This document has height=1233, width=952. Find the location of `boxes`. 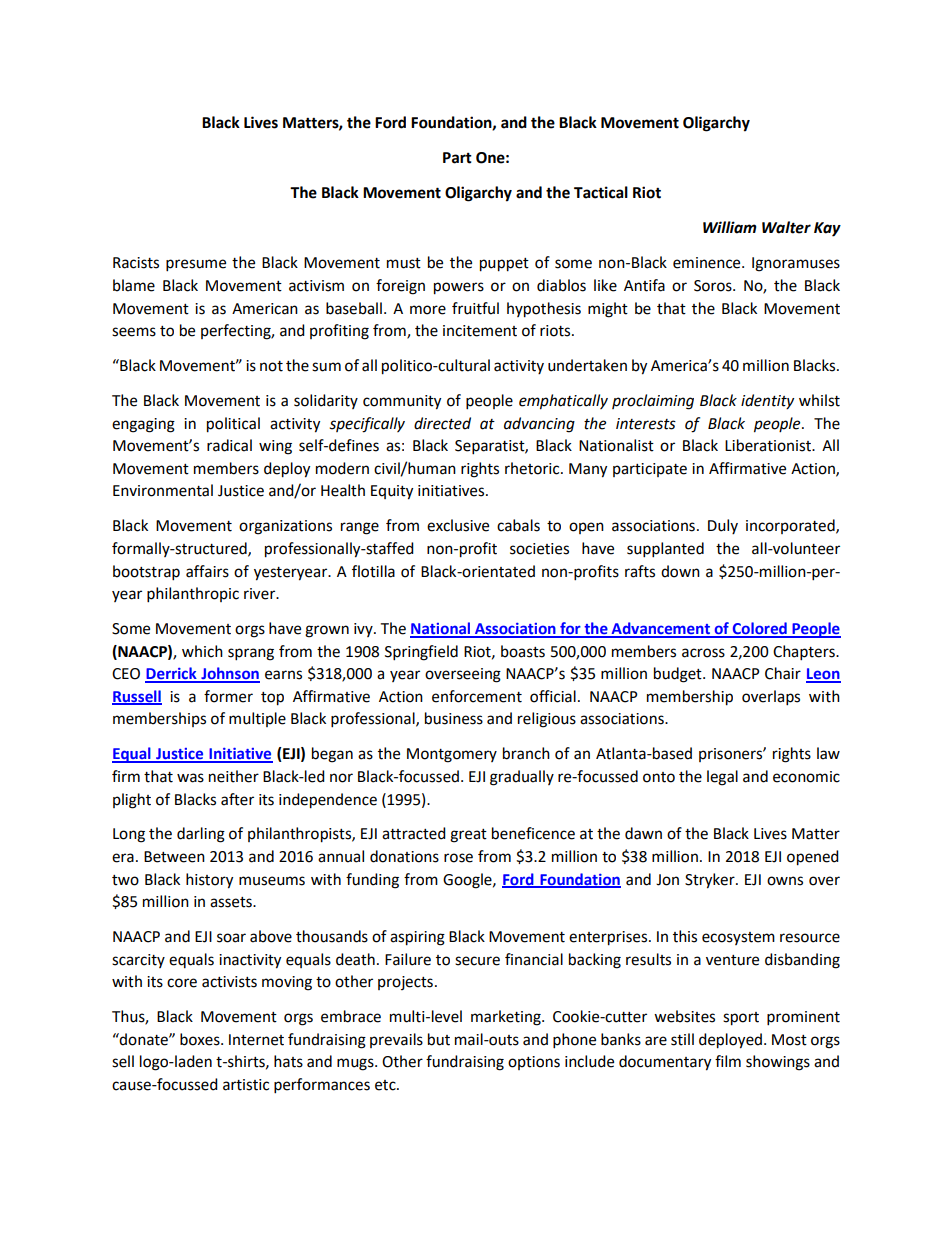

boxes is located at coordinates (201, 1039).
